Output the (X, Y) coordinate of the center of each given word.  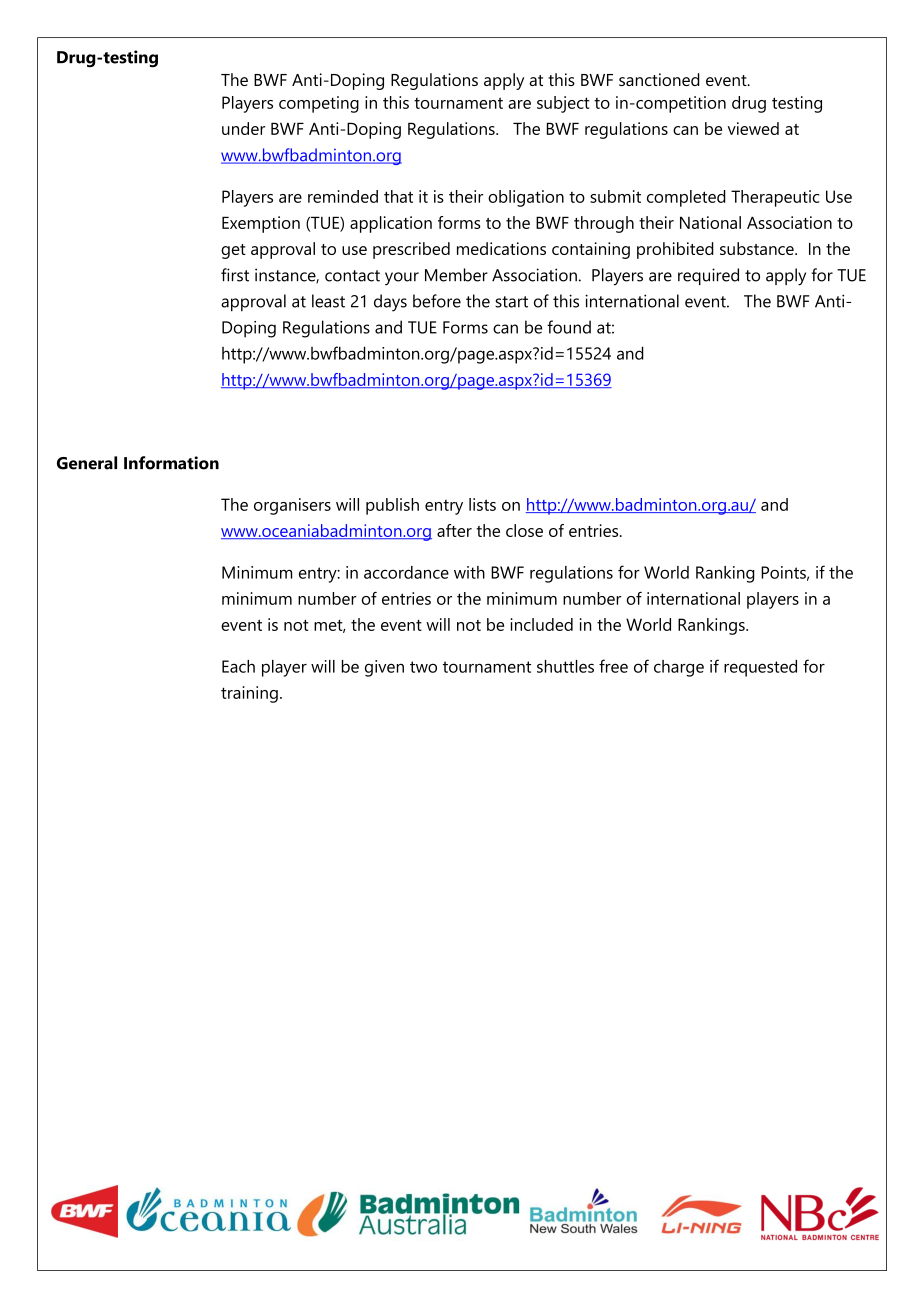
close (524, 530)
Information (171, 463)
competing (319, 104)
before (437, 301)
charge (679, 668)
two (423, 667)
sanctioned (659, 79)
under (243, 128)
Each (238, 666)
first (235, 275)
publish (392, 506)
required (708, 276)
